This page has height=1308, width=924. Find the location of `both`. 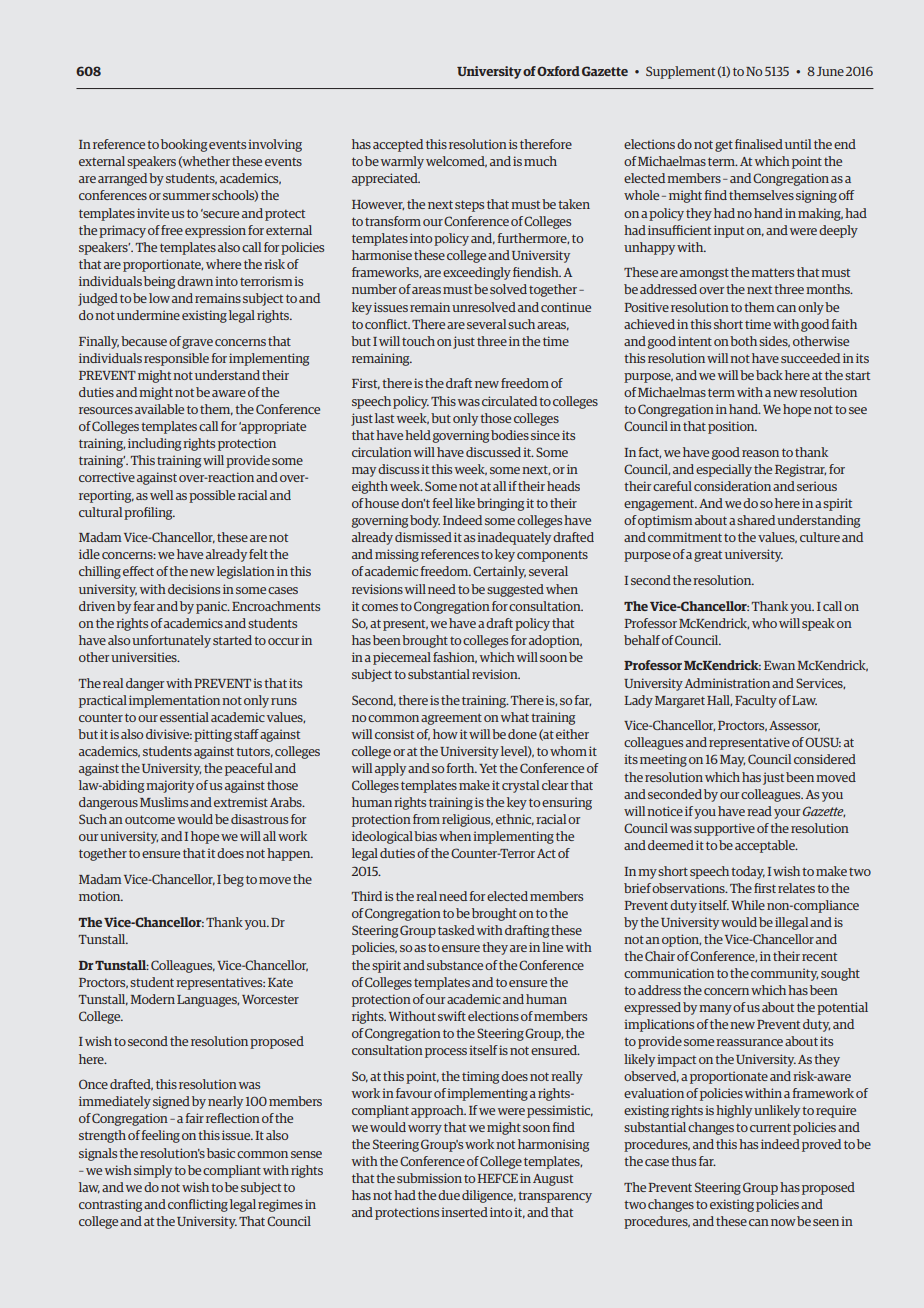

both is located at coordinates (743, 341).
